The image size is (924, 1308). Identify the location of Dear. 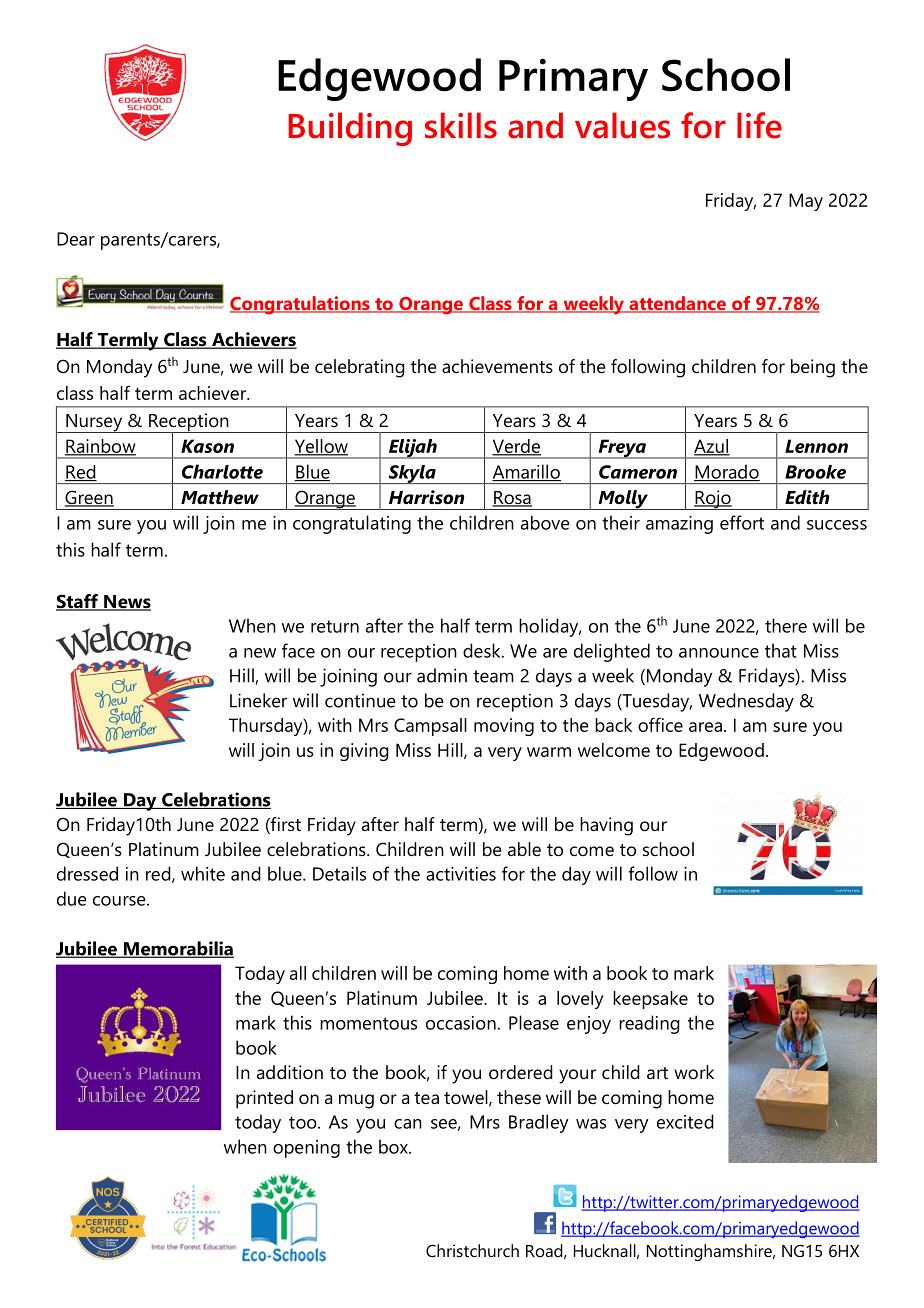
(76, 239).
